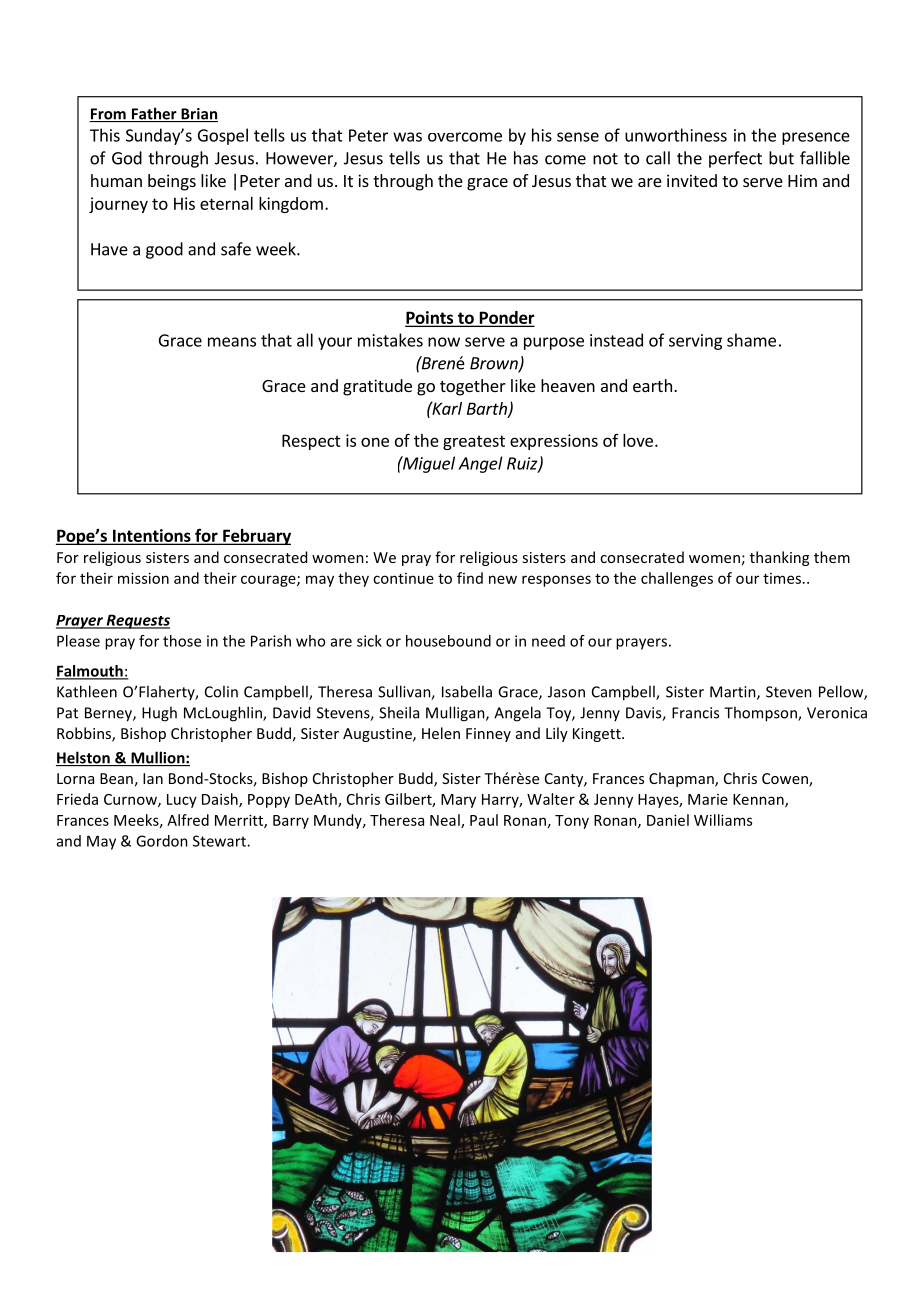  I want to click on Points, so click(430, 318).
